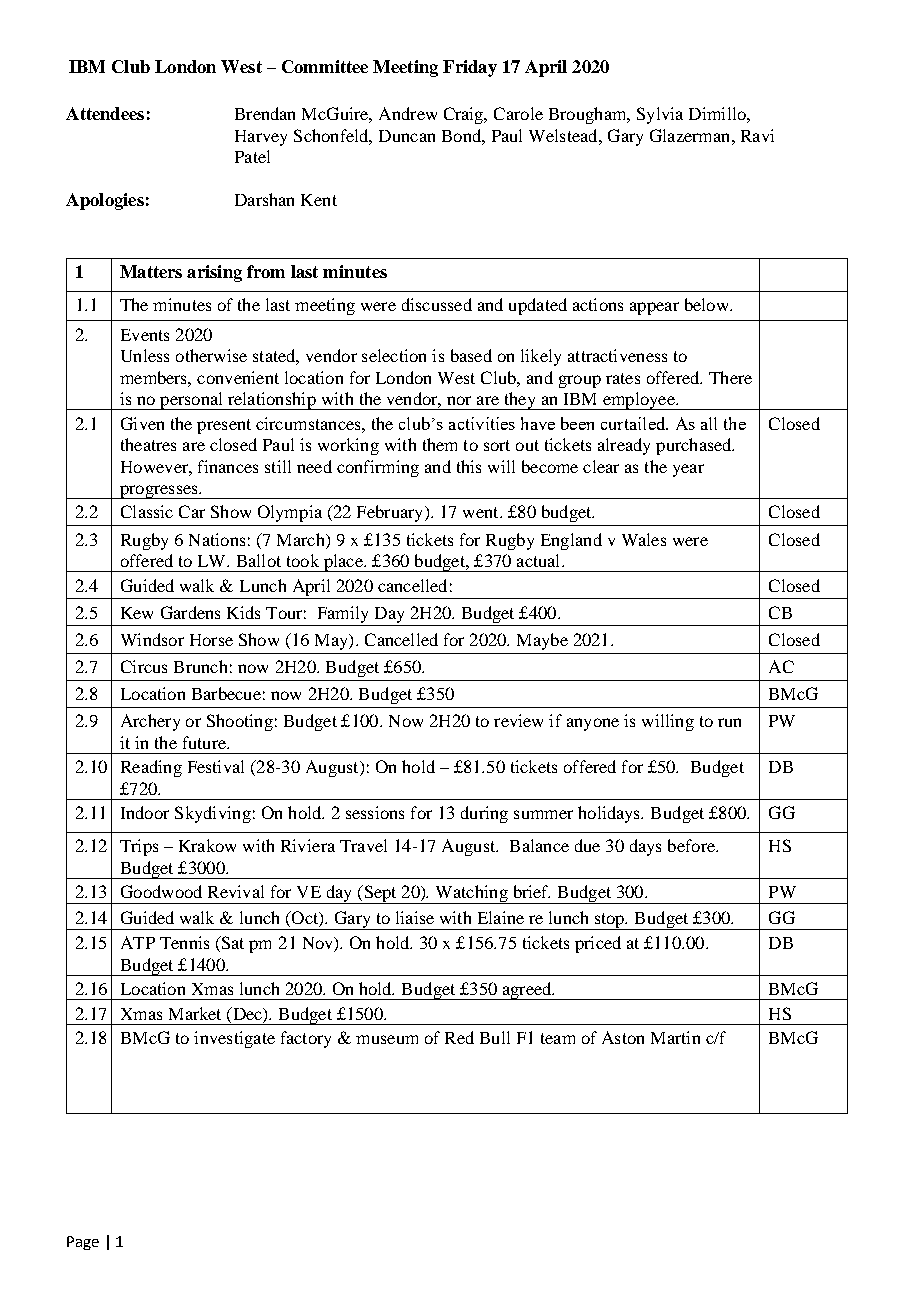 The width and height of the document is (924, 1309). What do you see at coordinates (408, 113) in the document?
I see `Andrew` at bounding box center [408, 113].
